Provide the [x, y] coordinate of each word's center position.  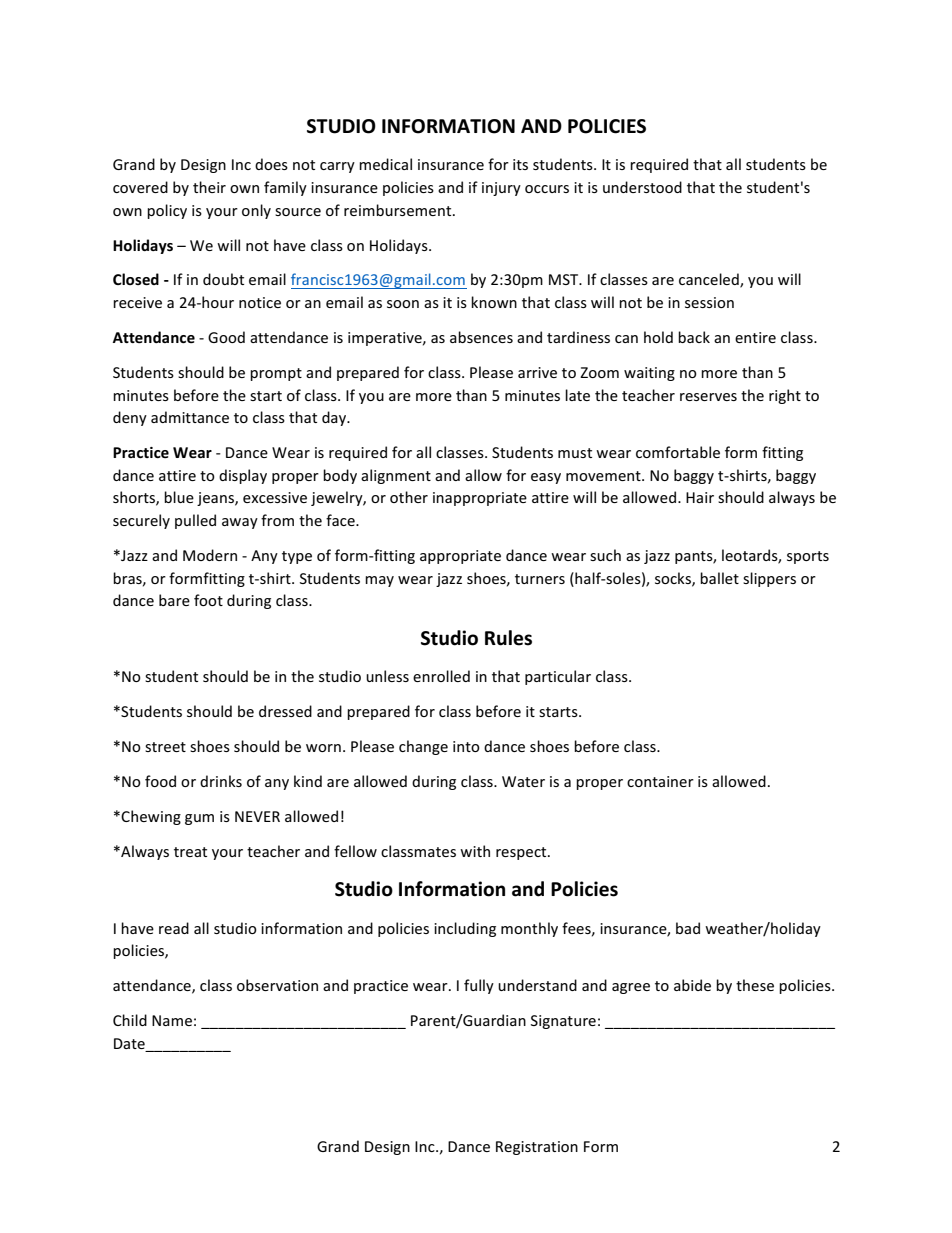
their [209, 187]
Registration [537, 1148]
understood [642, 187]
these [755, 985]
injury [501, 189]
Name [172, 1020]
